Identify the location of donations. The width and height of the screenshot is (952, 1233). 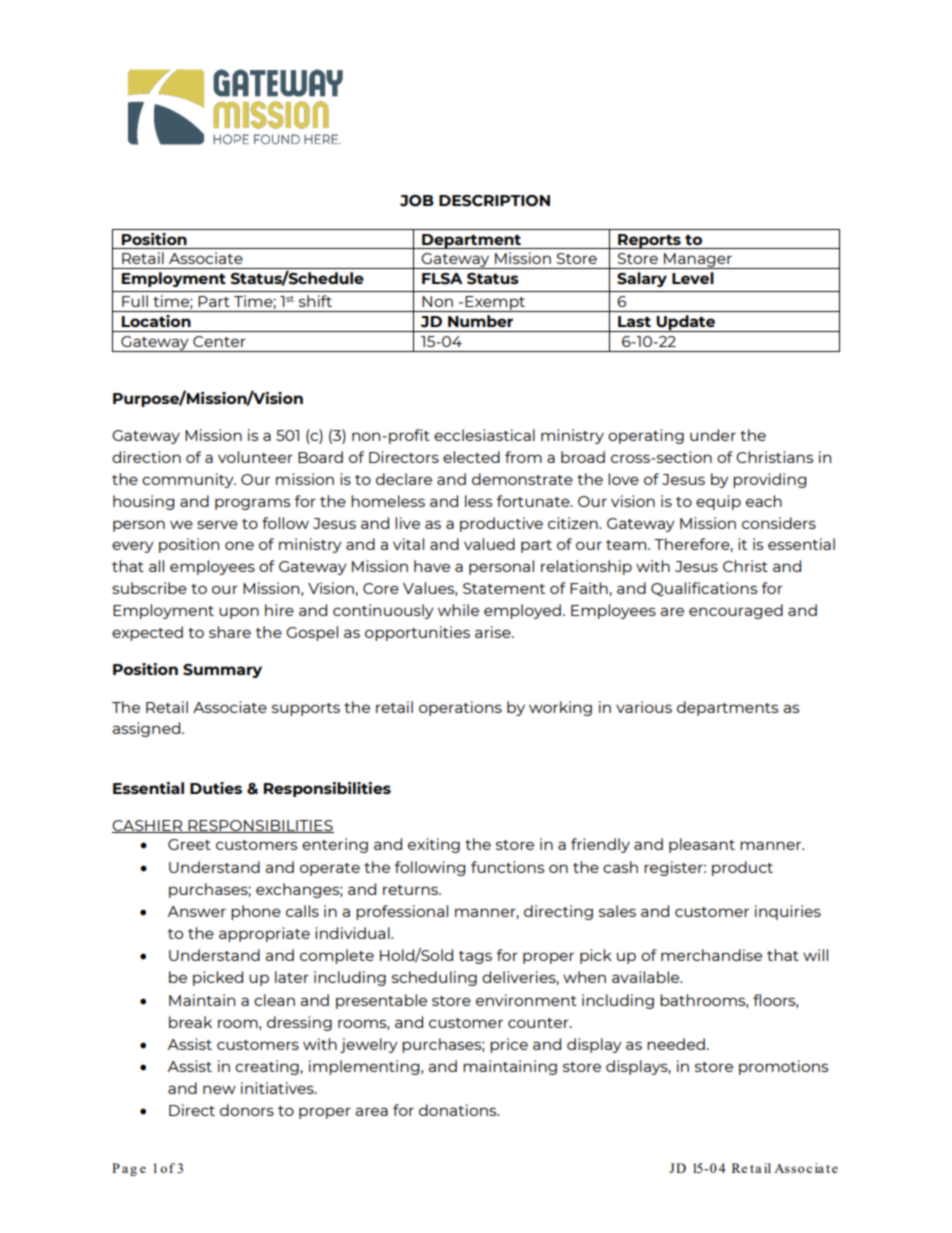
(459, 1110).
